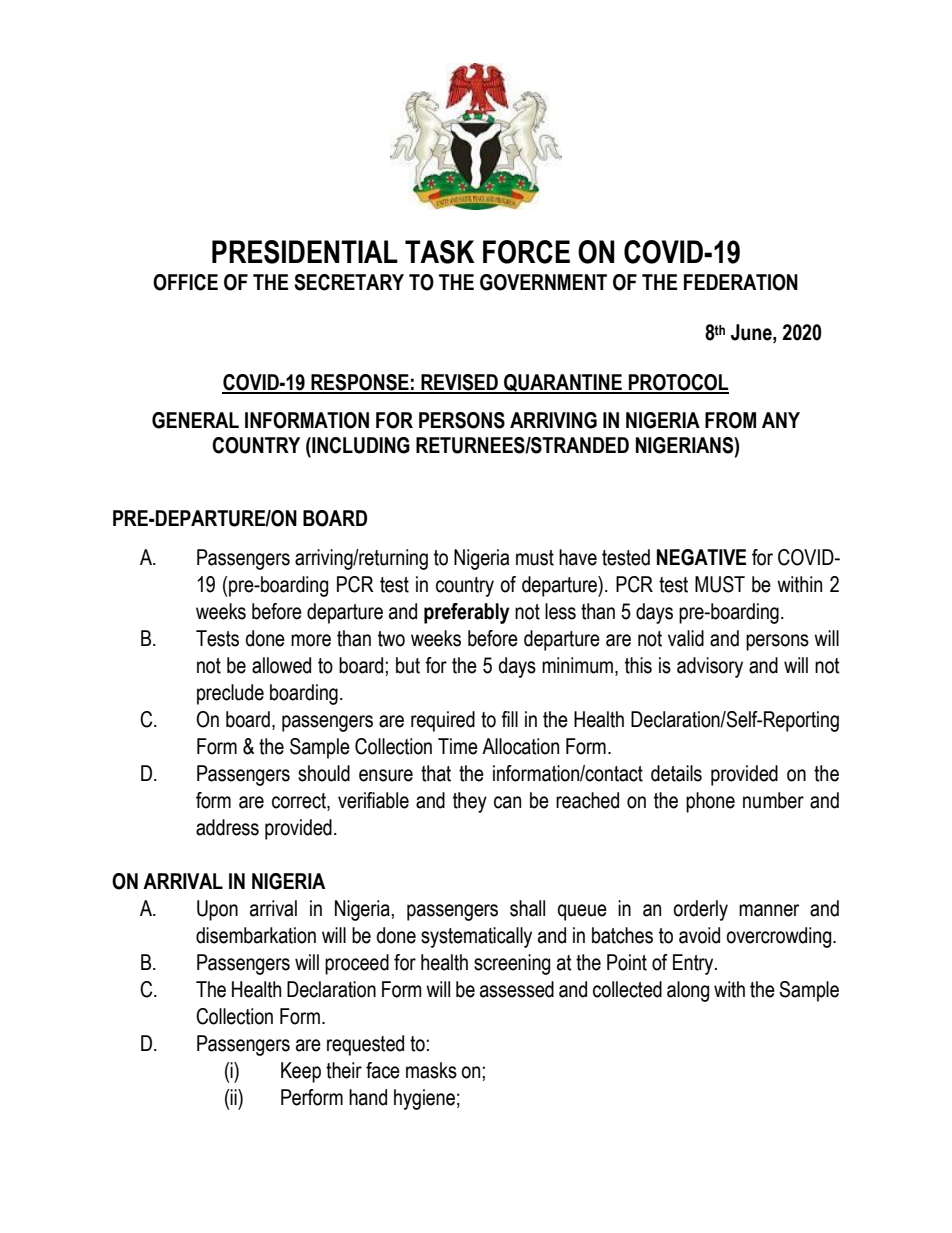  Describe the element at coordinates (301, 1072) in the screenshot. I see `Keep` at that location.
